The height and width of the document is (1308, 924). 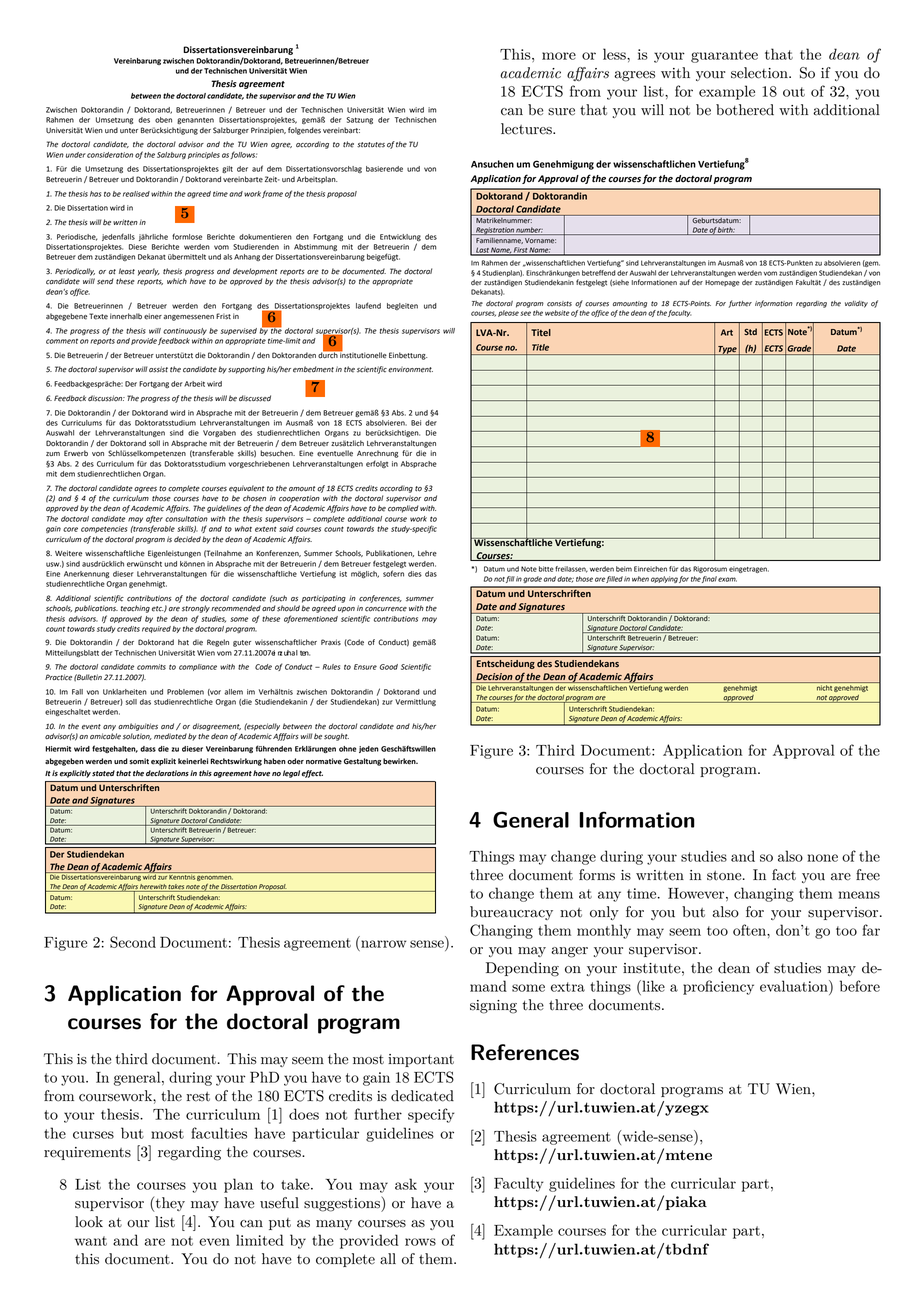 What do you see at coordinates (794, 92) in the document?
I see `out` at bounding box center [794, 92].
